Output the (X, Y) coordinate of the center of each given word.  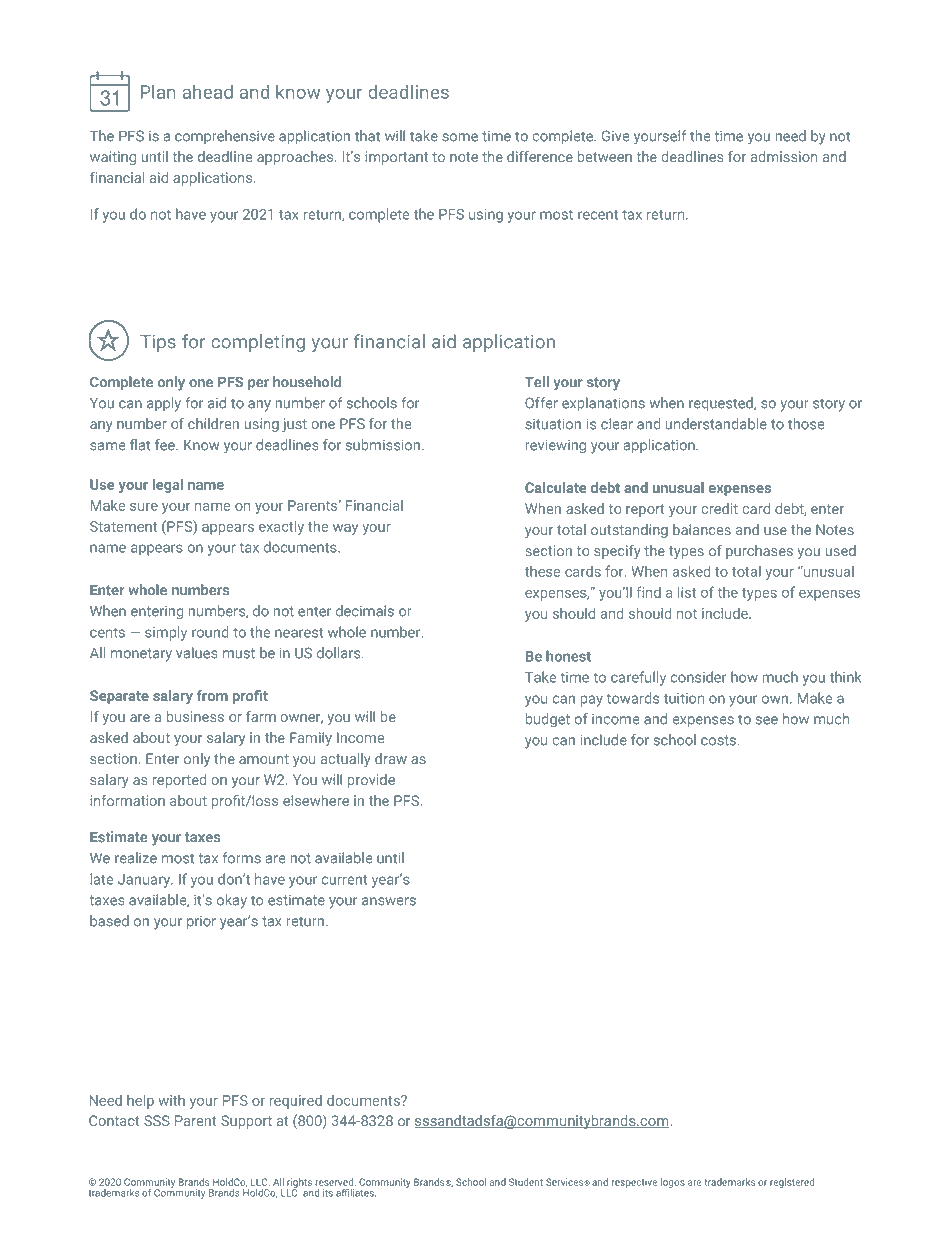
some (460, 137)
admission (784, 156)
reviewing (556, 446)
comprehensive (225, 137)
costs (720, 740)
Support (246, 1122)
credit (719, 508)
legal (167, 485)
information (127, 800)
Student (526, 1182)
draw (391, 758)
